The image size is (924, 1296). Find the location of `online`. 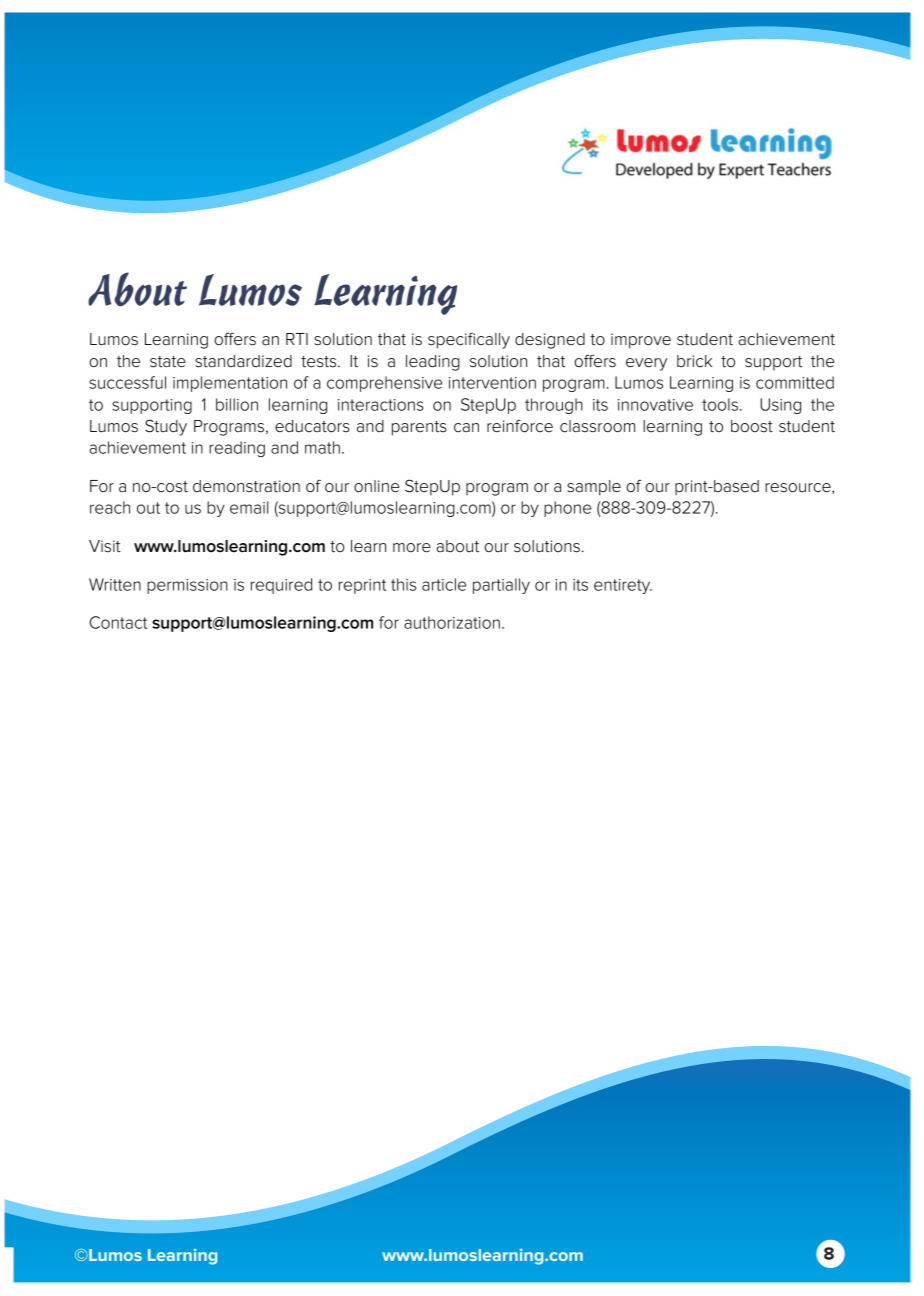

online is located at coordinates (376, 486).
